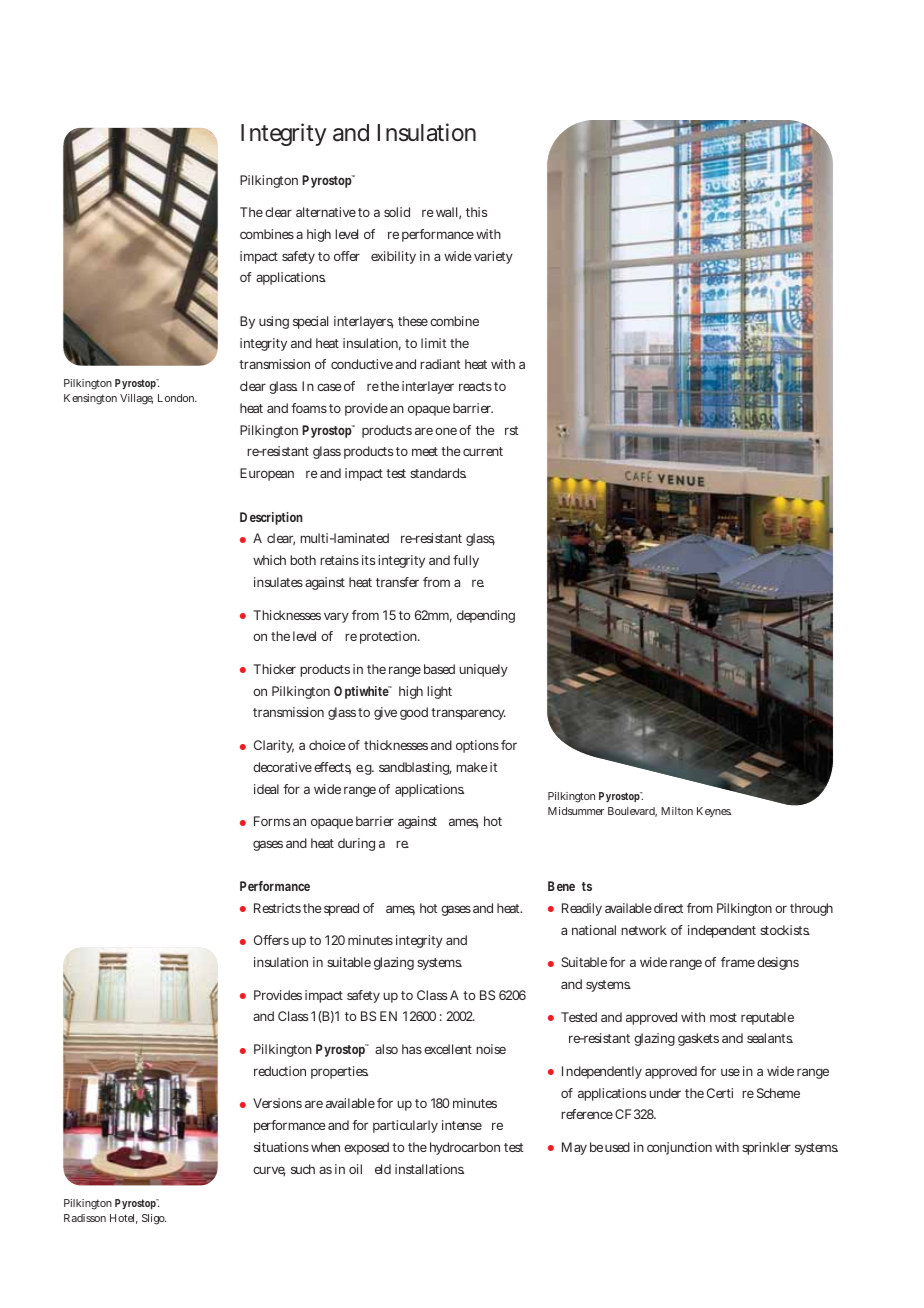 This document has width=924, height=1308. What do you see at coordinates (124, 1219) in the document?
I see `Hotel` at bounding box center [124, 1219].
